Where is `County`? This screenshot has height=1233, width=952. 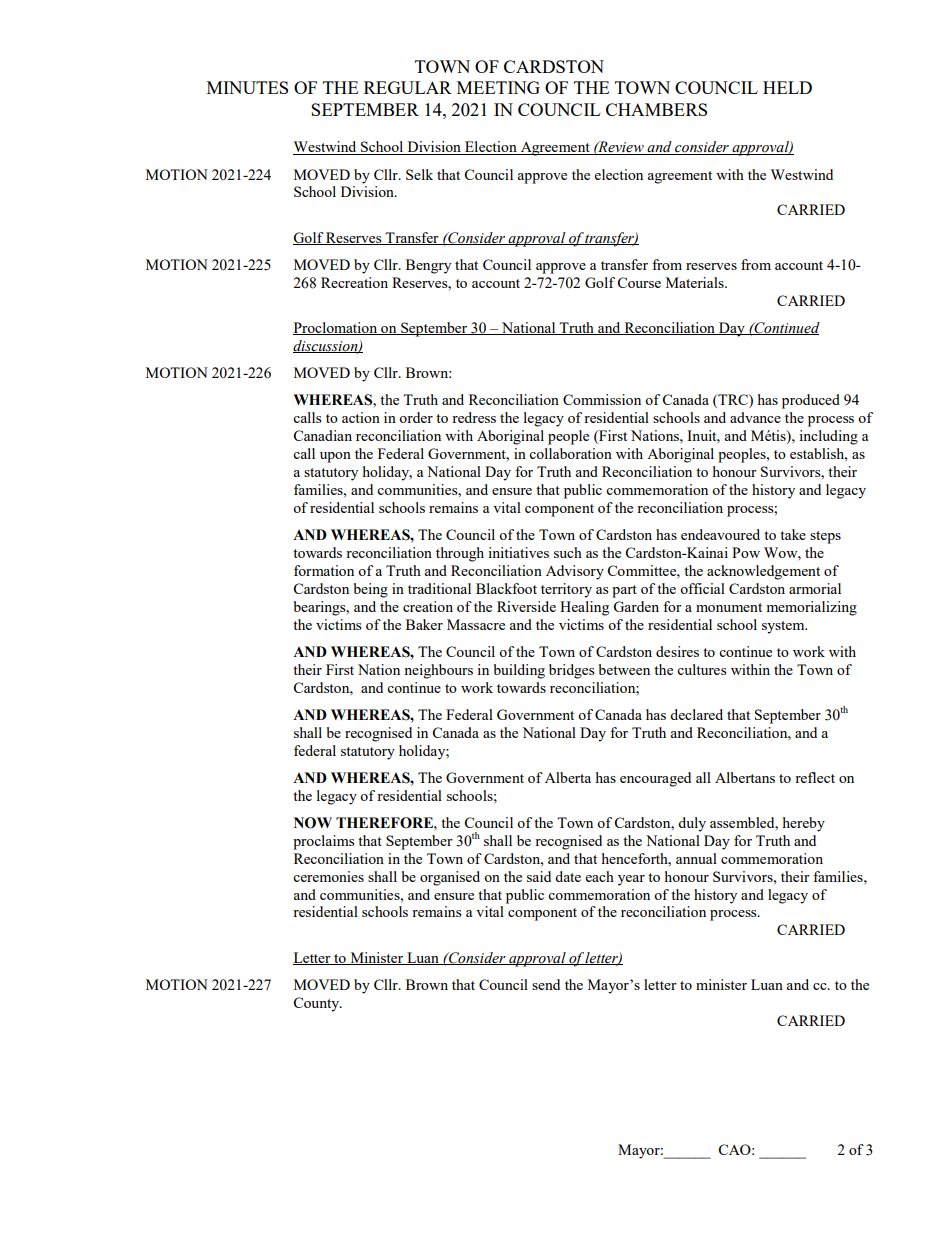 County is located at coordinates (317, 1004).
